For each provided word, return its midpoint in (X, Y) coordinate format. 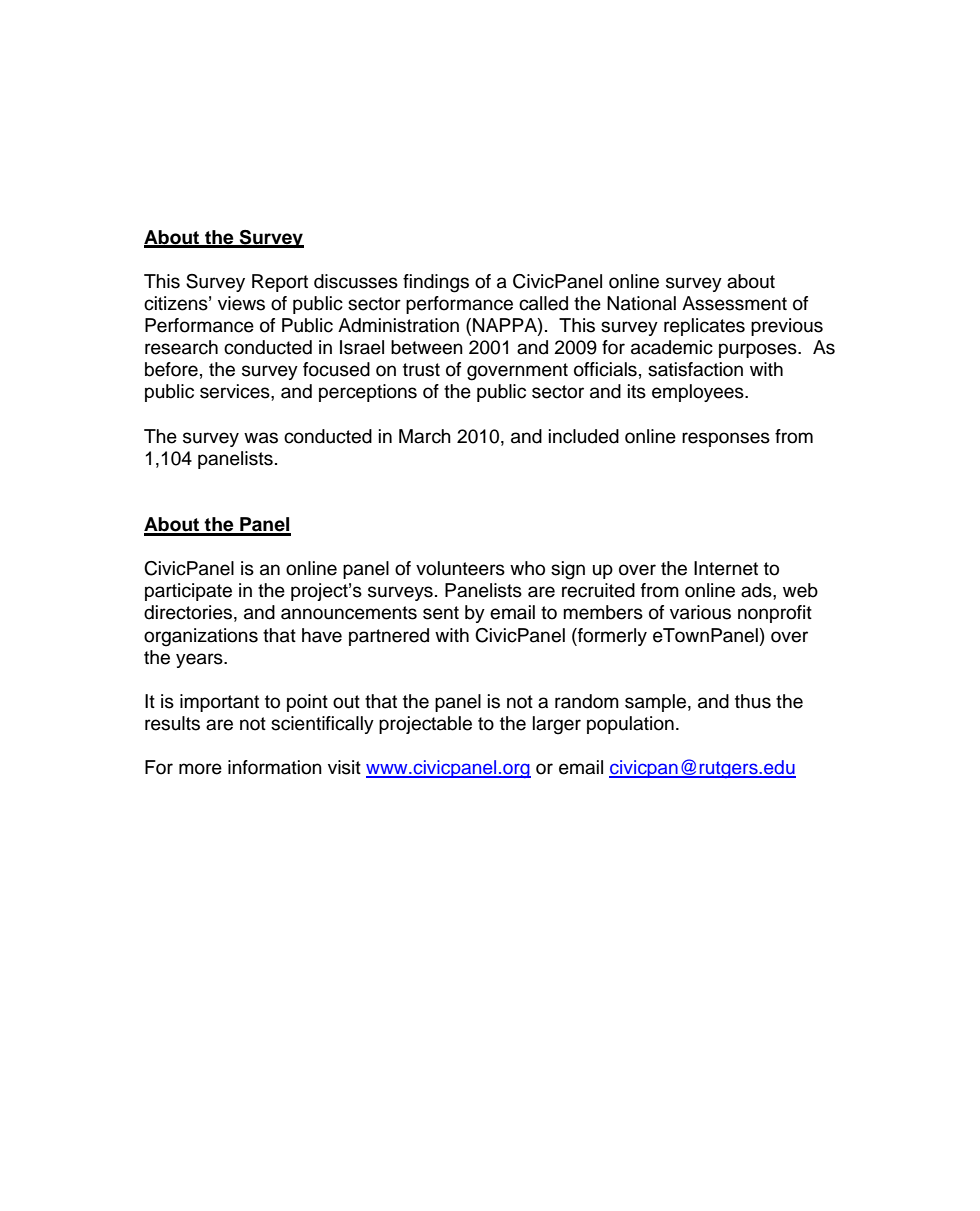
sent (441, 613)
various (700, 612)
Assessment (734, 303)
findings (436, 283)
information (275, 767)
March (425, 436)
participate (188, 592)
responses (726, 439)
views (241, 303)
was (261, 438)
